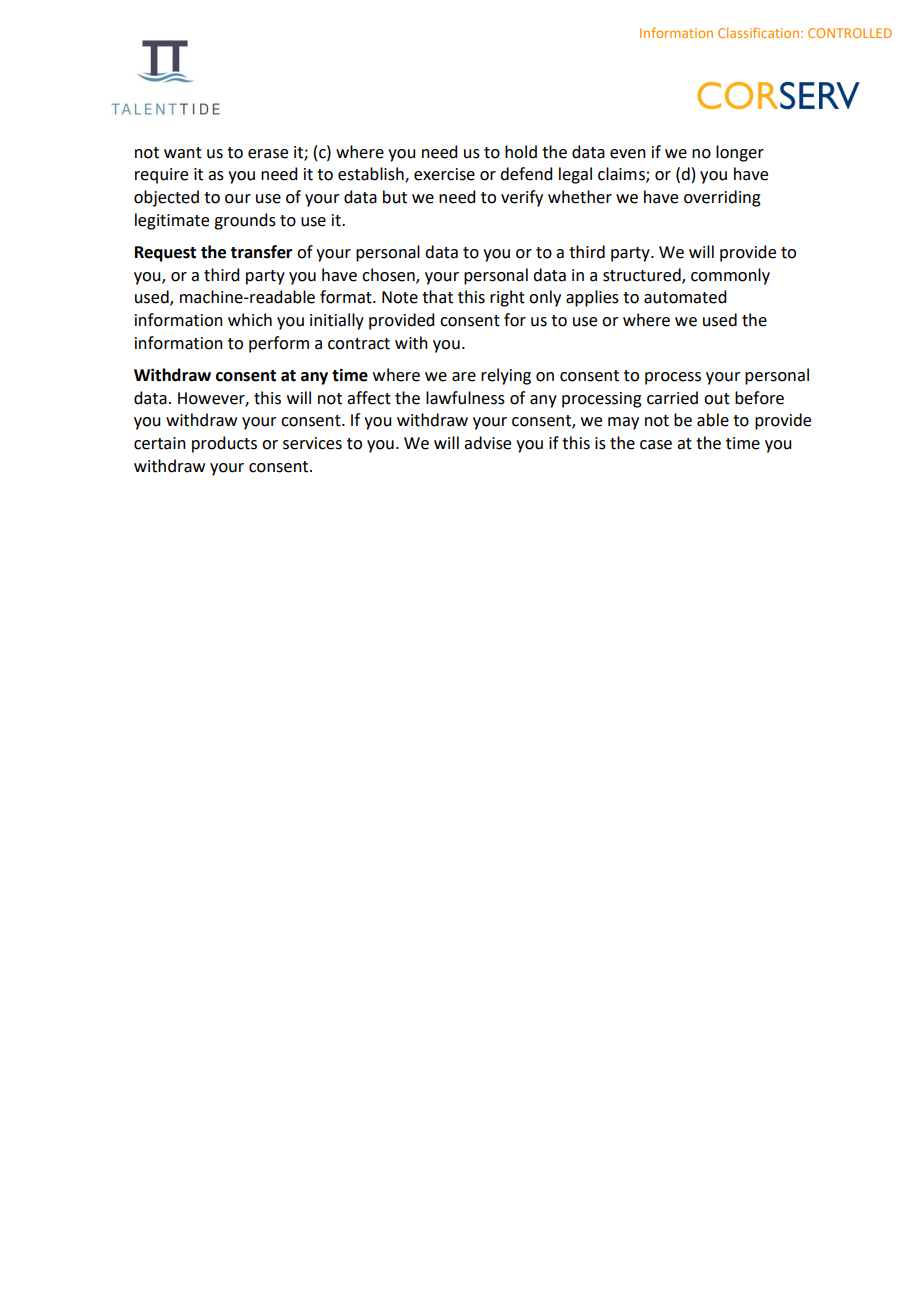 This screenshot has height=1307, width=924. What do you see at coordinates (507, 298) in the screenshot?
I see `right` at bounding box center [507, 298].
